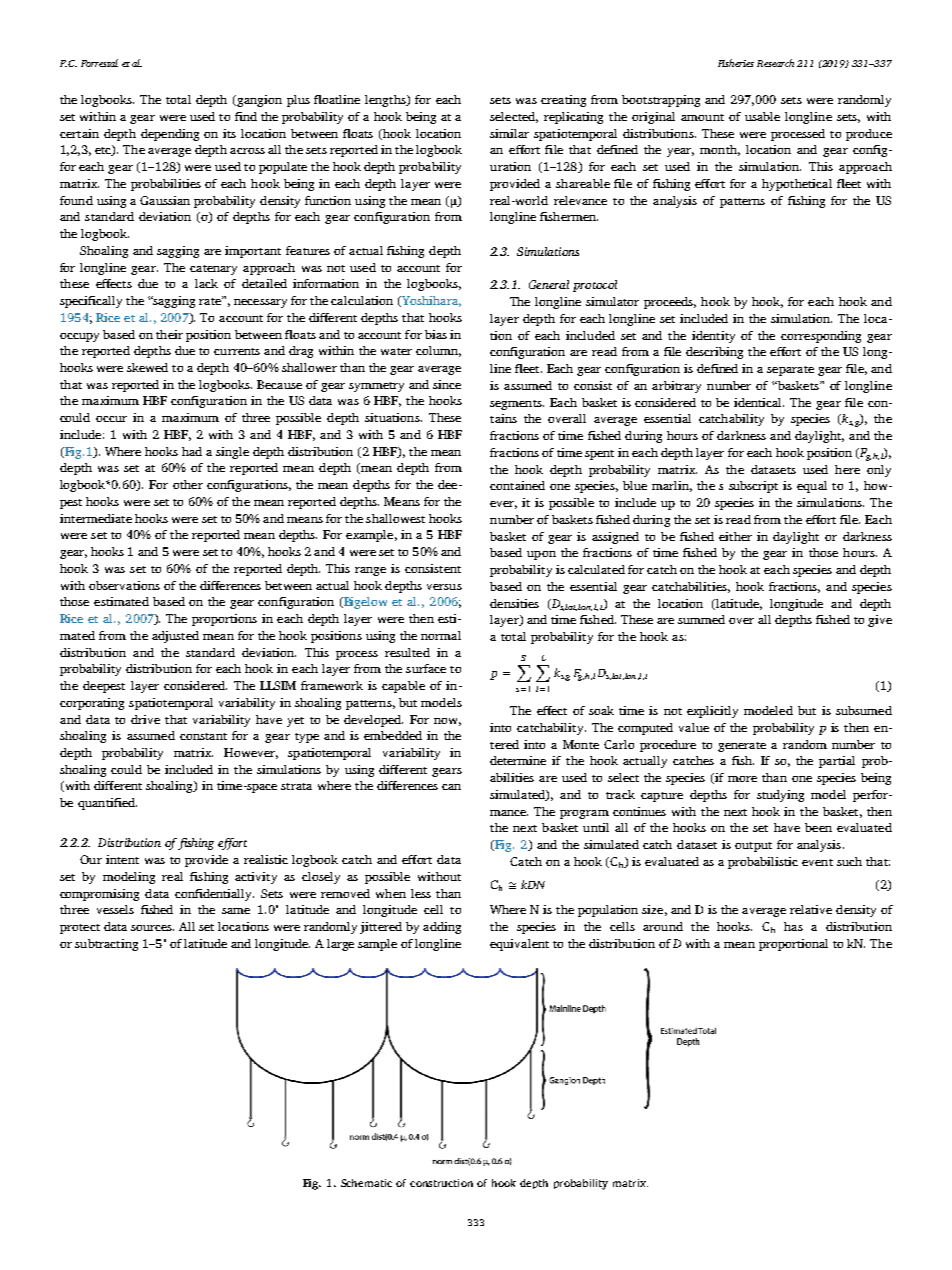 This document has height=1270, width=952. Describe the element at coordinates (701, 619) in the document. I see `summed` at that location.
